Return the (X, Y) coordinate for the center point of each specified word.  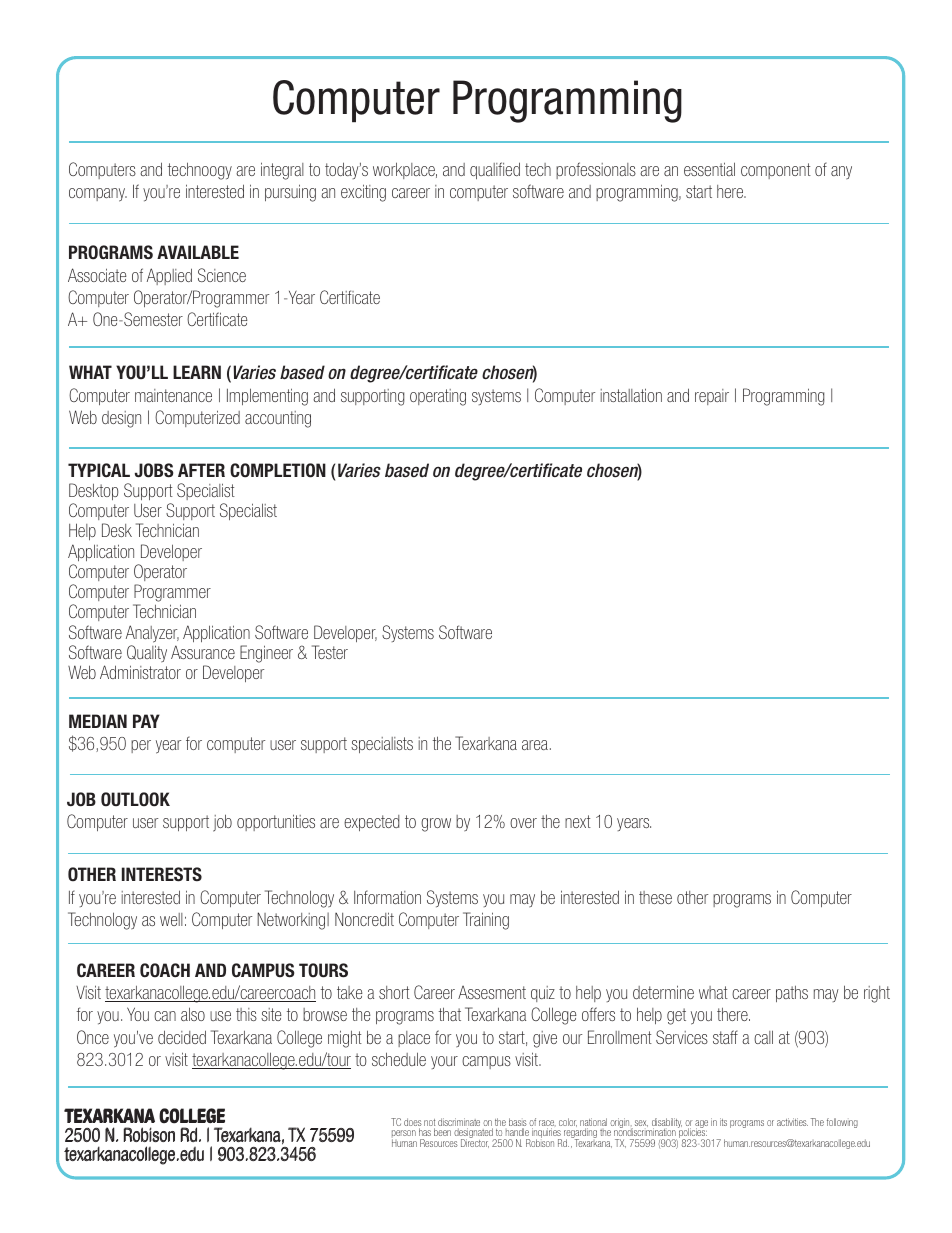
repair (712, 397)
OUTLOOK (135, 799)
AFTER (201, 470)
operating (438, 397)
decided (182, 1037)
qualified (495, 170)
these (655, 897)
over (523, 823)
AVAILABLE (198, 252)
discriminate (459, 1123)
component (776, 171)
